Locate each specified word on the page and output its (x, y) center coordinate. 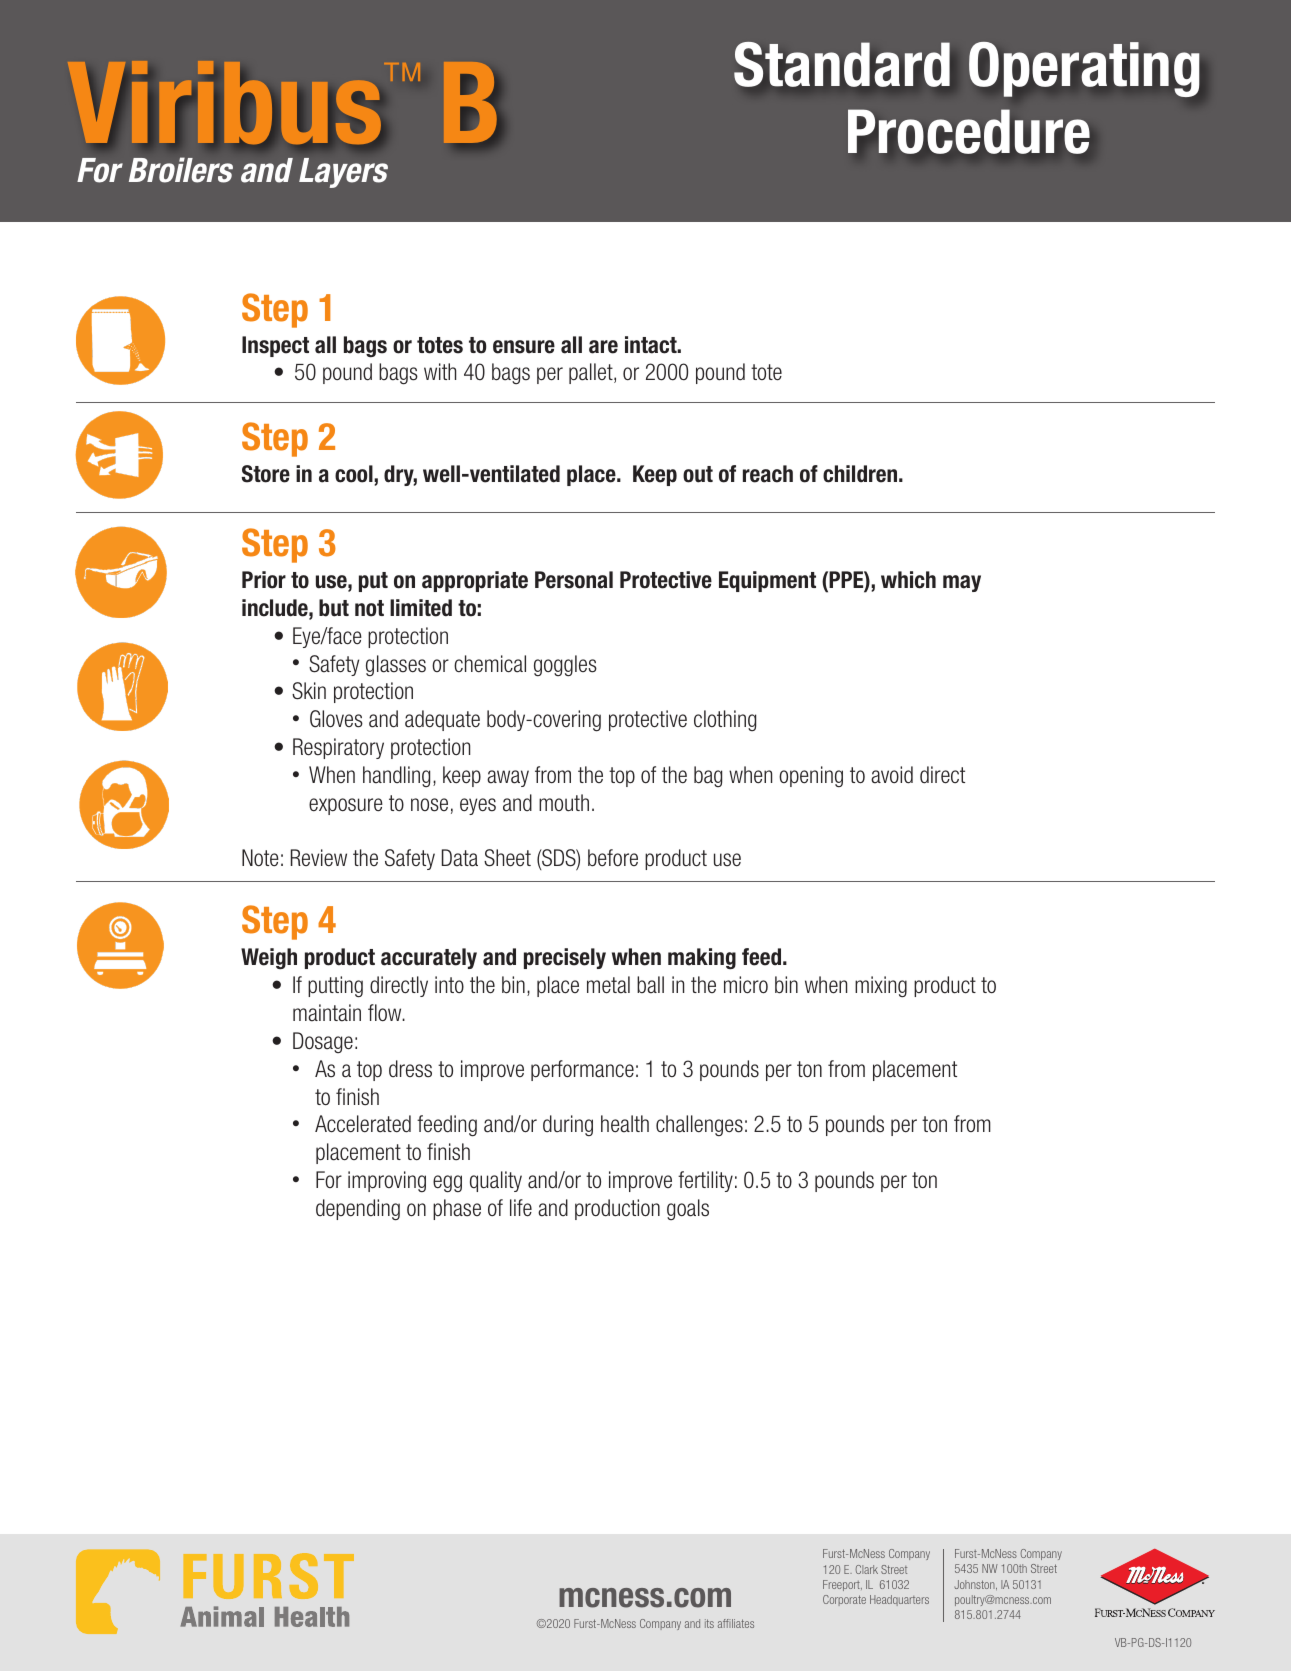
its (709, 1623)
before (613, 858)
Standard (842, 64)
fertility (705, 1181)
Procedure (969, 131)
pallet (592, 373)
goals (688, 1209)
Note (260, 858)
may (962, 583)
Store (266, 474)
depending (358, 1210)
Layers (343, 173)
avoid (892, 775)
